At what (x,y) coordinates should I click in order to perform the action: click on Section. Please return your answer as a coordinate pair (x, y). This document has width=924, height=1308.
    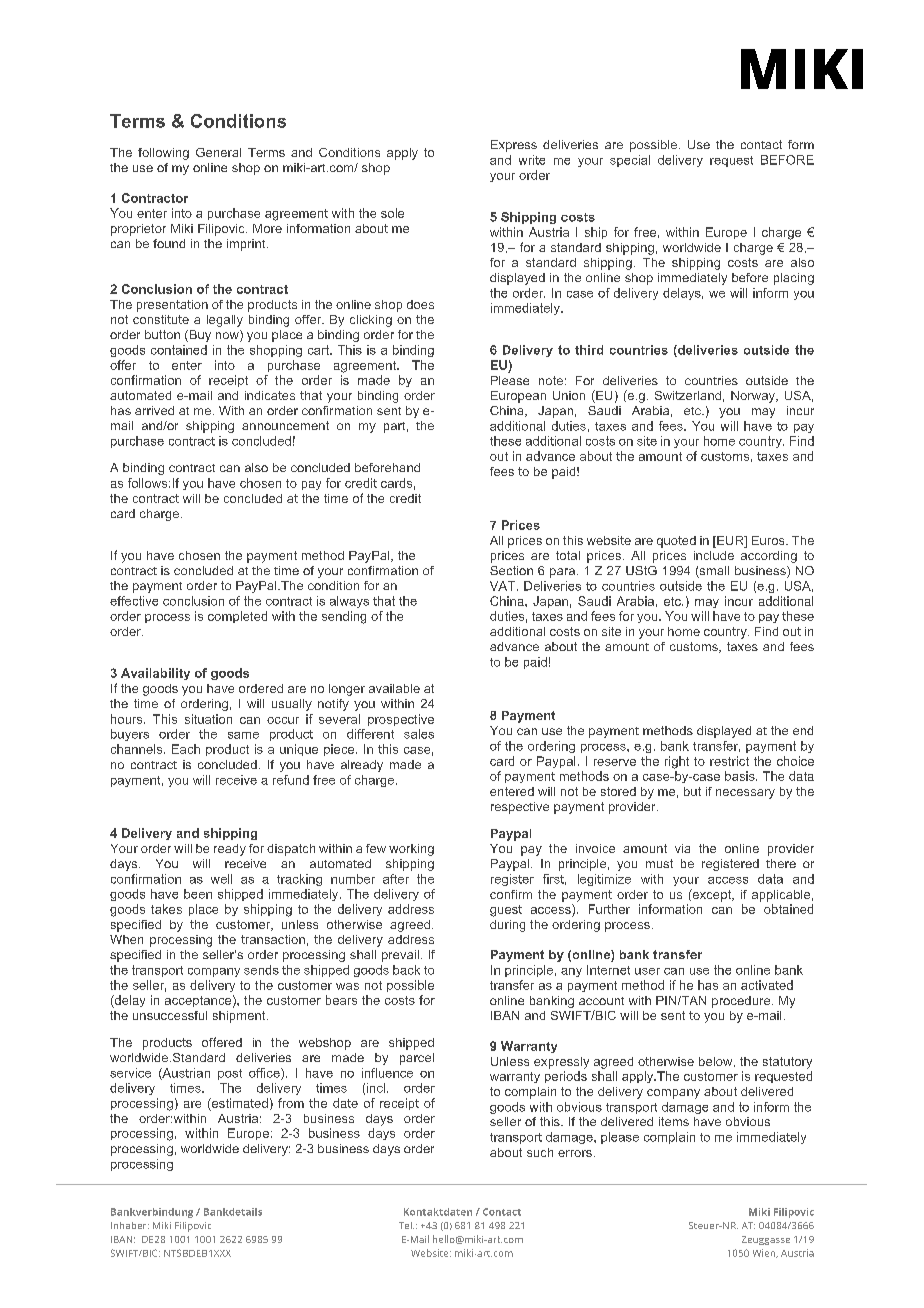
    Looking at the image, I should click on (511, 570).
